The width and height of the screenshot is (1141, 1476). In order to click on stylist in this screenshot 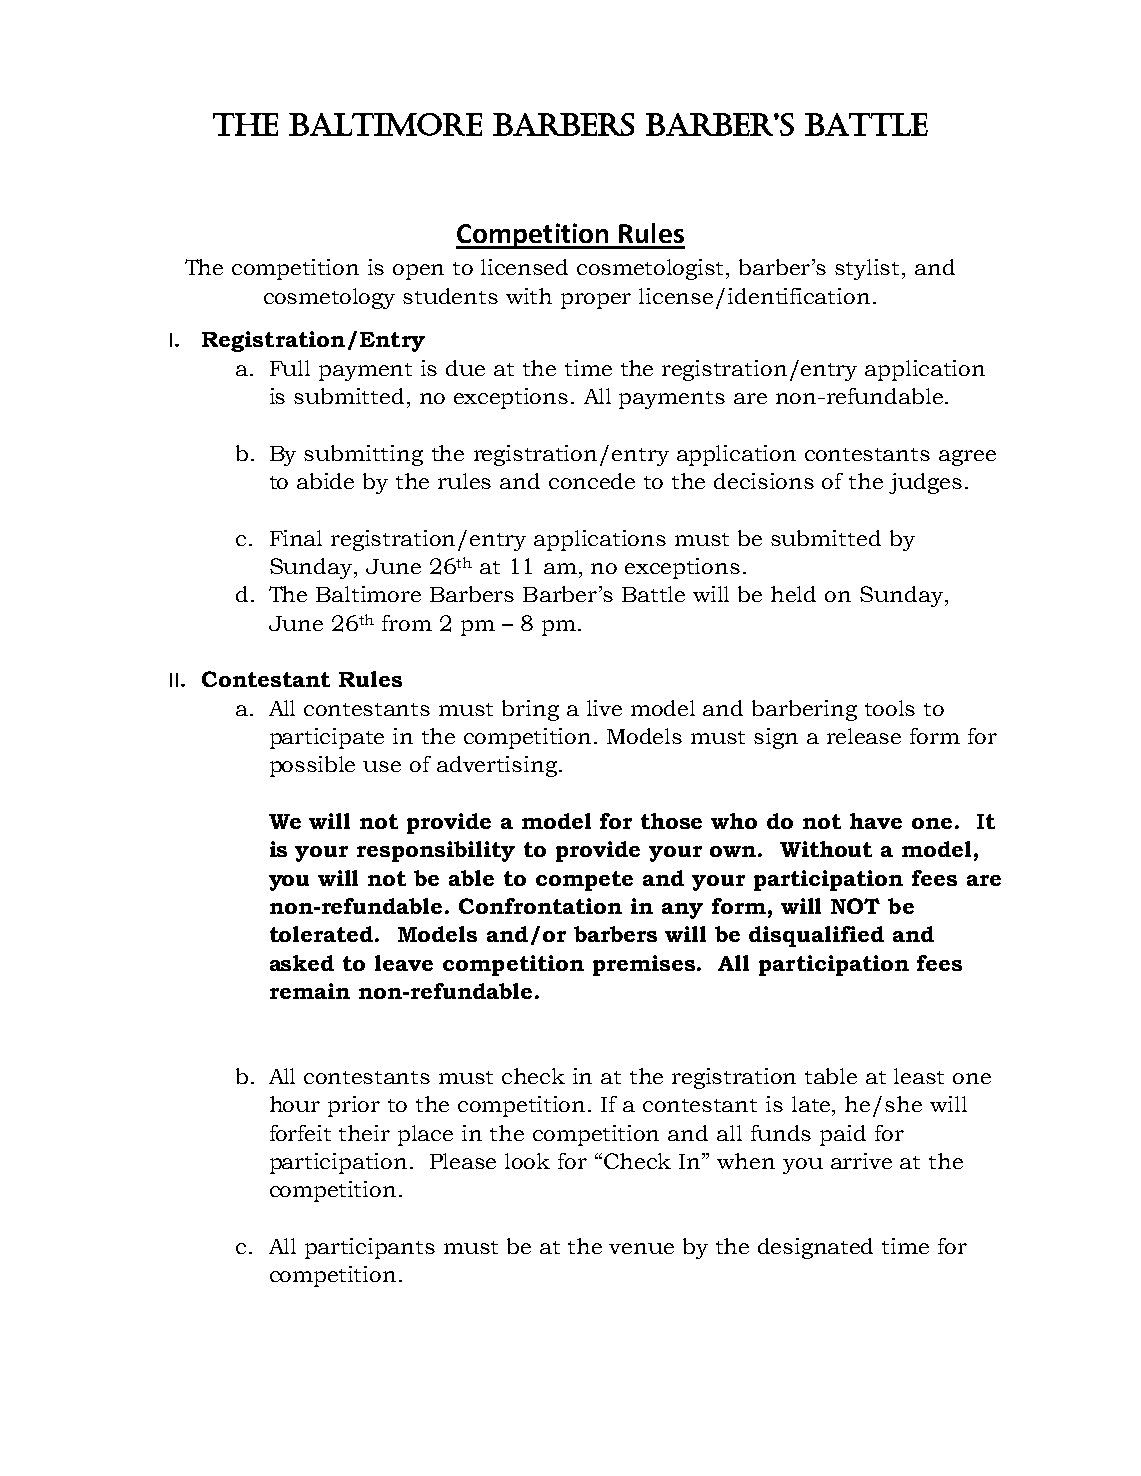, I will do `click(869, 269)`.
